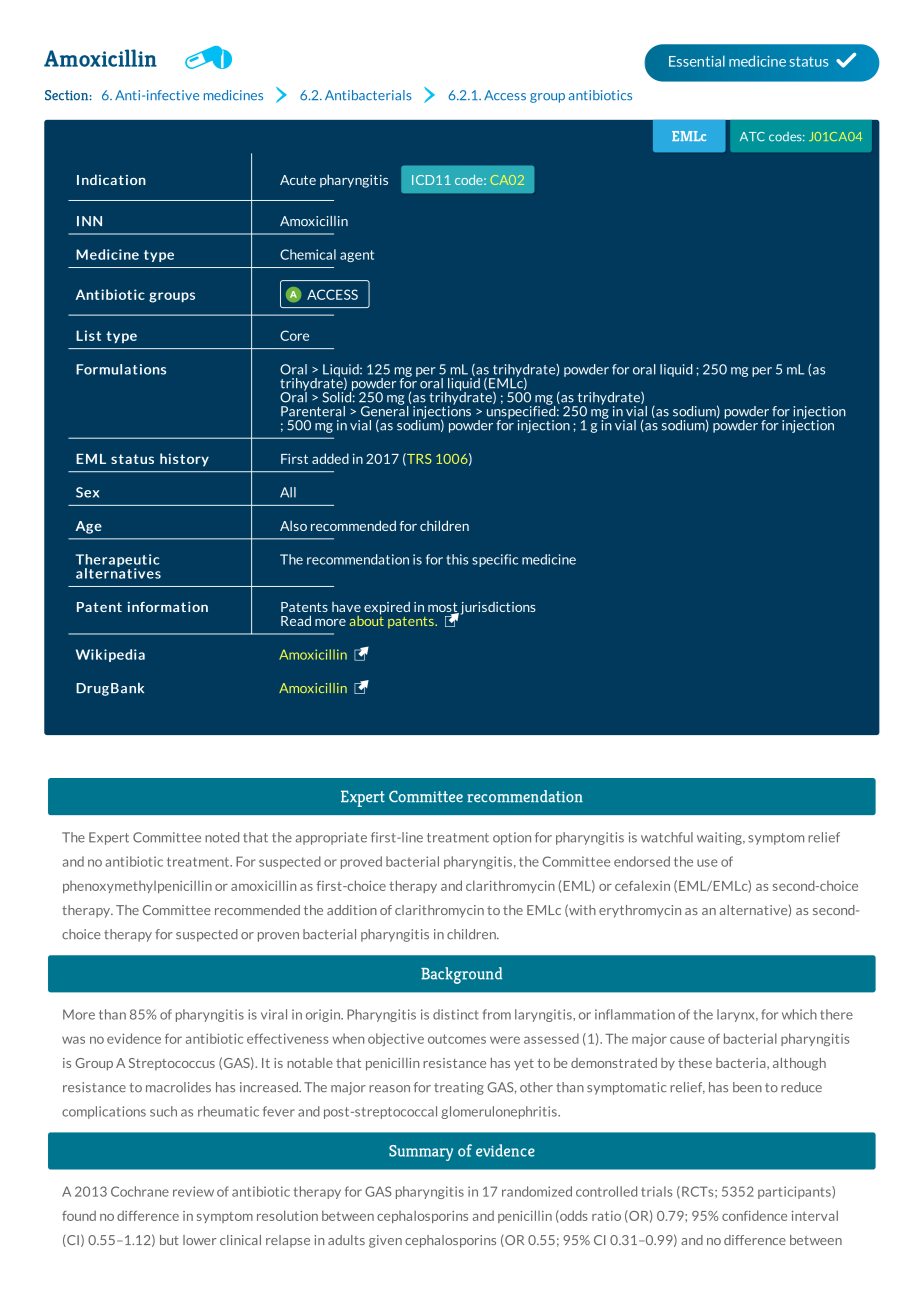 Image resolution: width=924 pixels, height=1308 pixels. Describe the element at coordinates (697, 61) in the screenshot. I see `Essential` at that location.
